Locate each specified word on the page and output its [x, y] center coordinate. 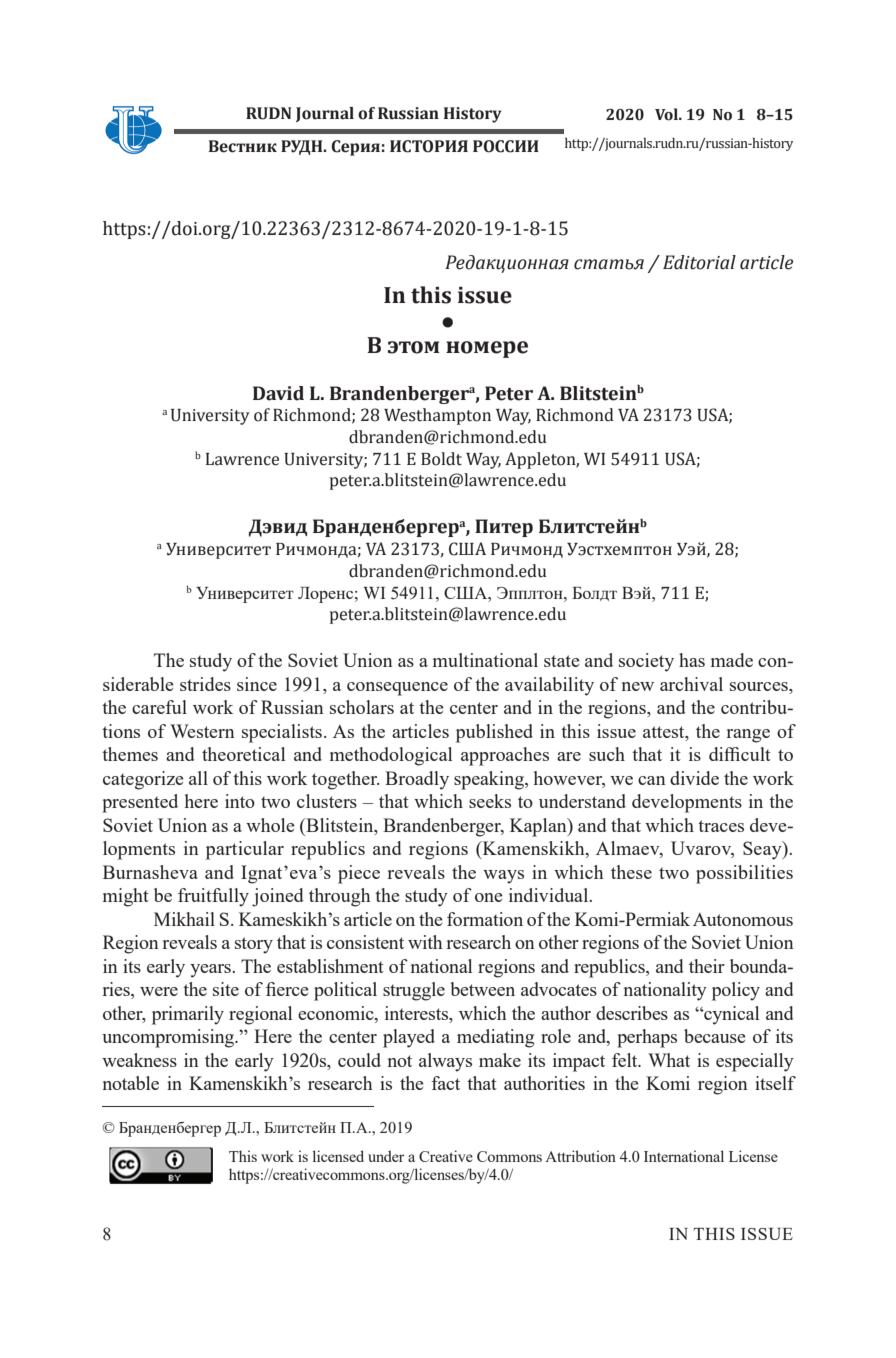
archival [691, 684]
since [257, 684]
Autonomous [743, 919]
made [732, 660]
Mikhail [184, 919]
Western [202, 731]
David [278, 393]
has [692, 660]
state [562, 661]
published [494, 733]
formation [485, 919]
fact [445, 1083]
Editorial [699, 262]
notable [131, 1083]
